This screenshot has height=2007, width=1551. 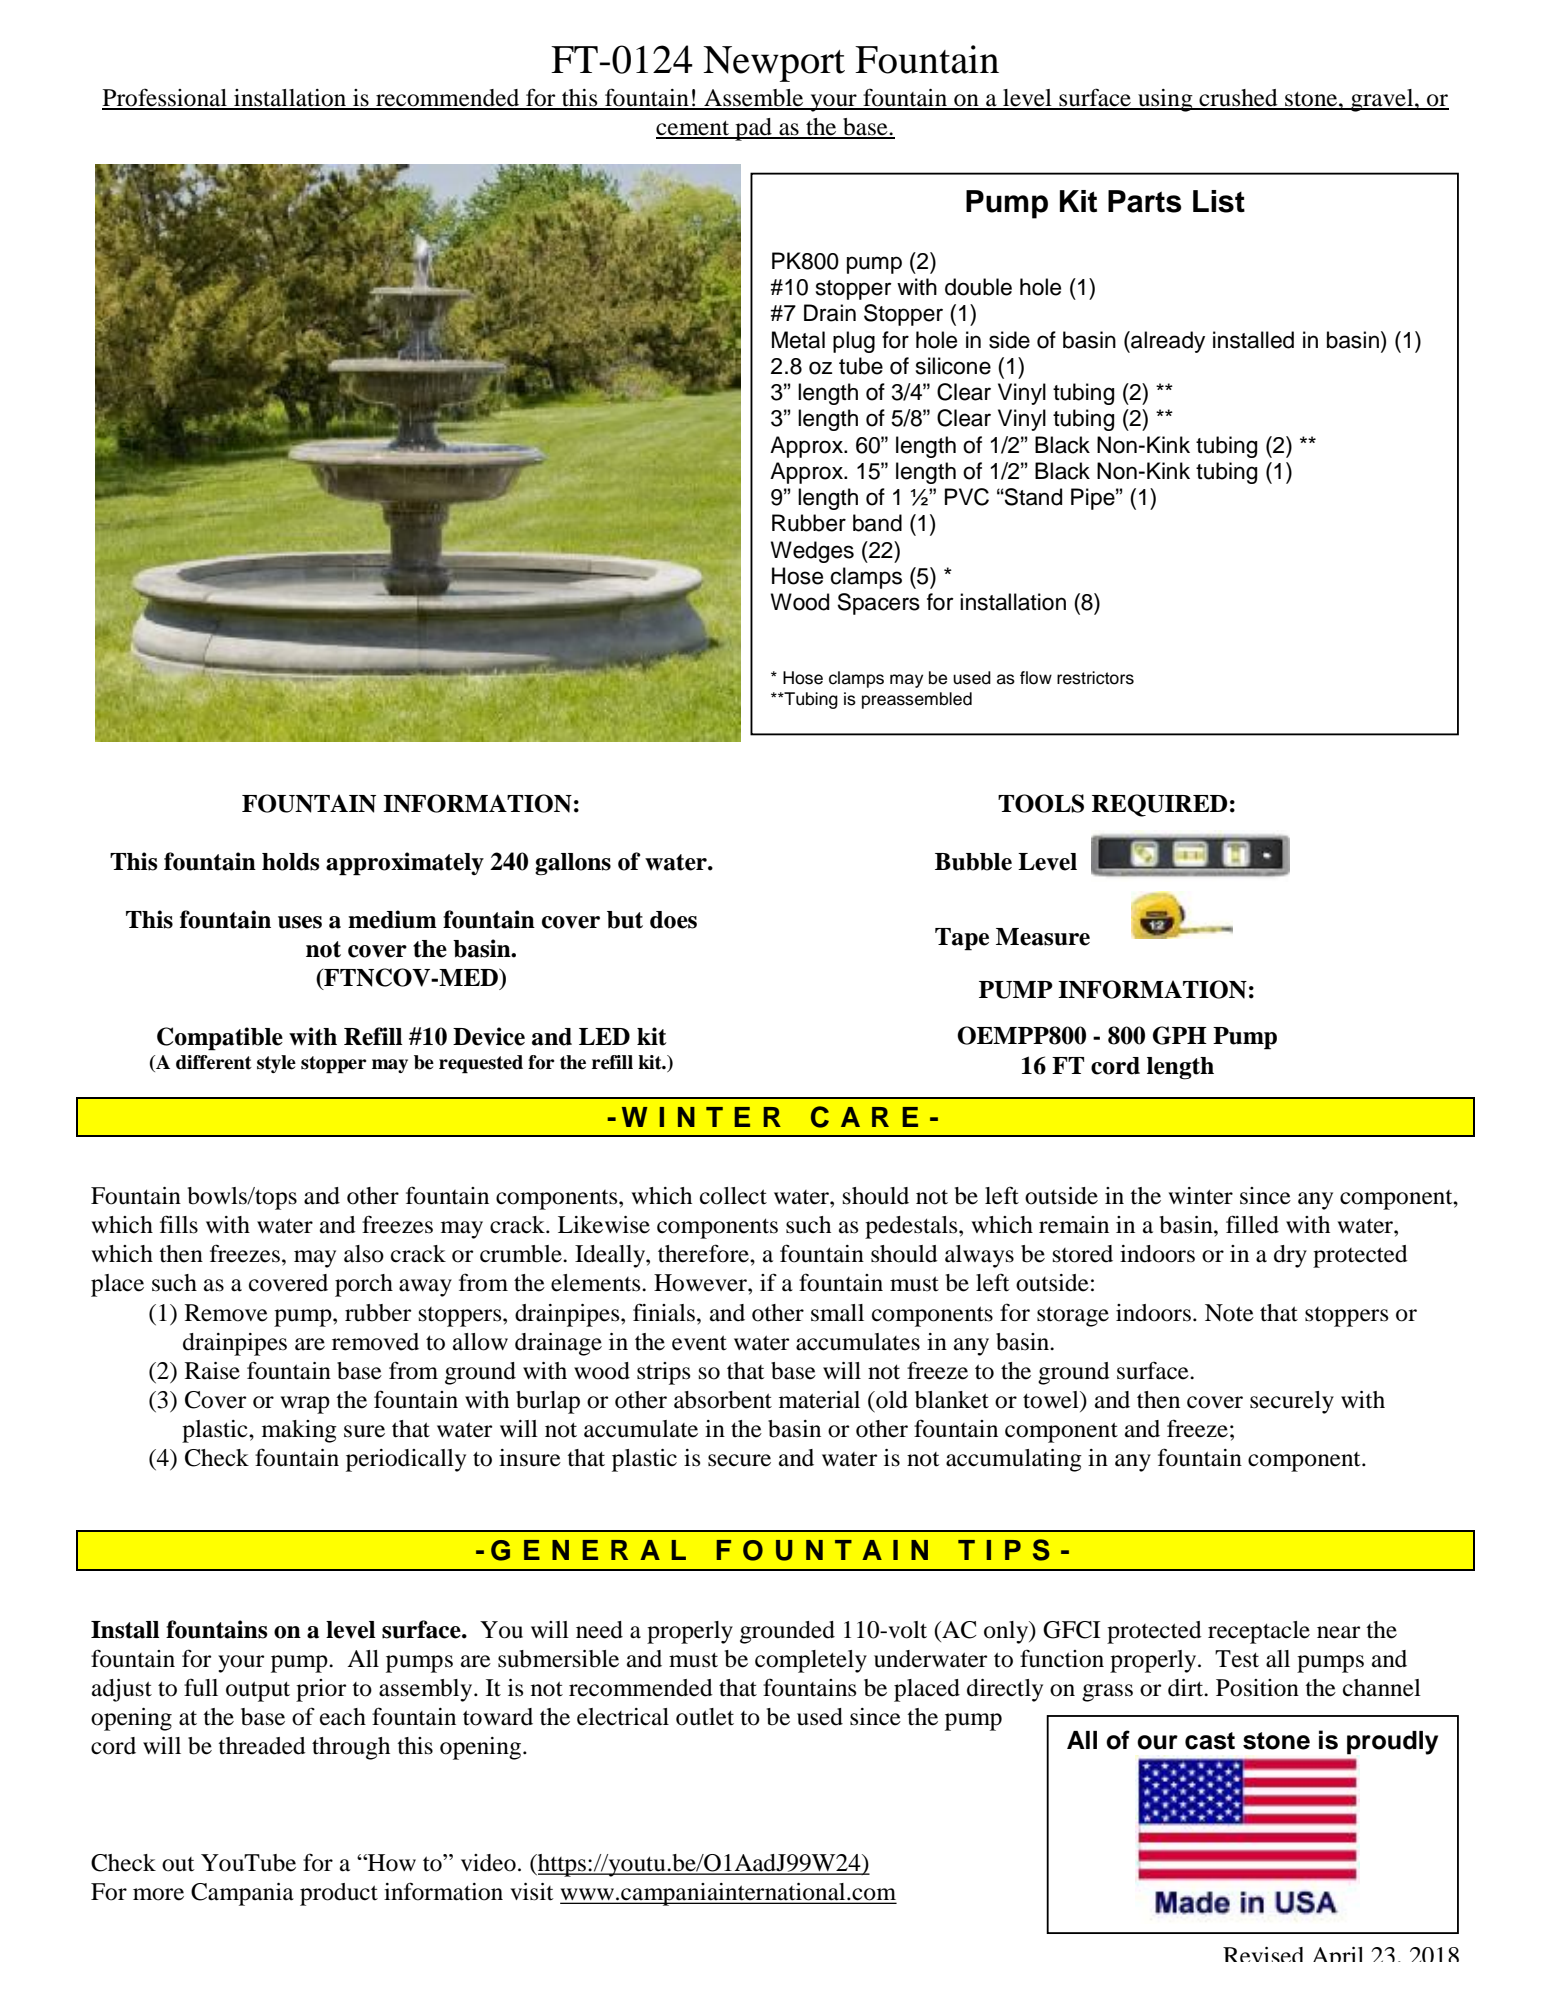 I want to click on holds, so click(x=291, y=862).
